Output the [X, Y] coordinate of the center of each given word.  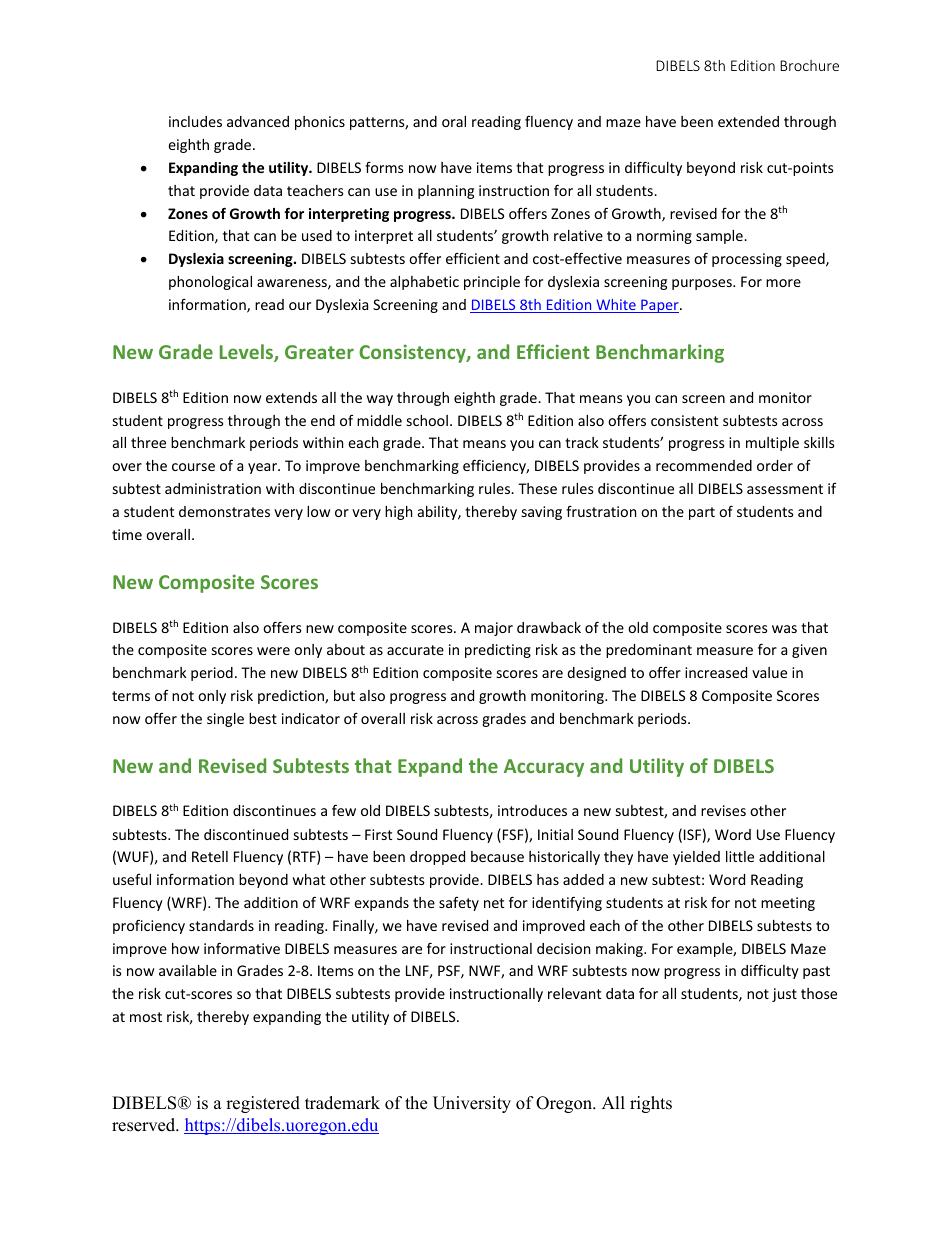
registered [263, 1104]
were [273, 651]
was [784, 629]
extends [291, 397]
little [740, 856]
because [497, 856]
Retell [210, 856]
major [494, 629]
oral [454, 121]
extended [748, 121]
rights [651, 1104]
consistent [684, 420]
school [427, 420]
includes [195, 121]
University [472, 1104]
